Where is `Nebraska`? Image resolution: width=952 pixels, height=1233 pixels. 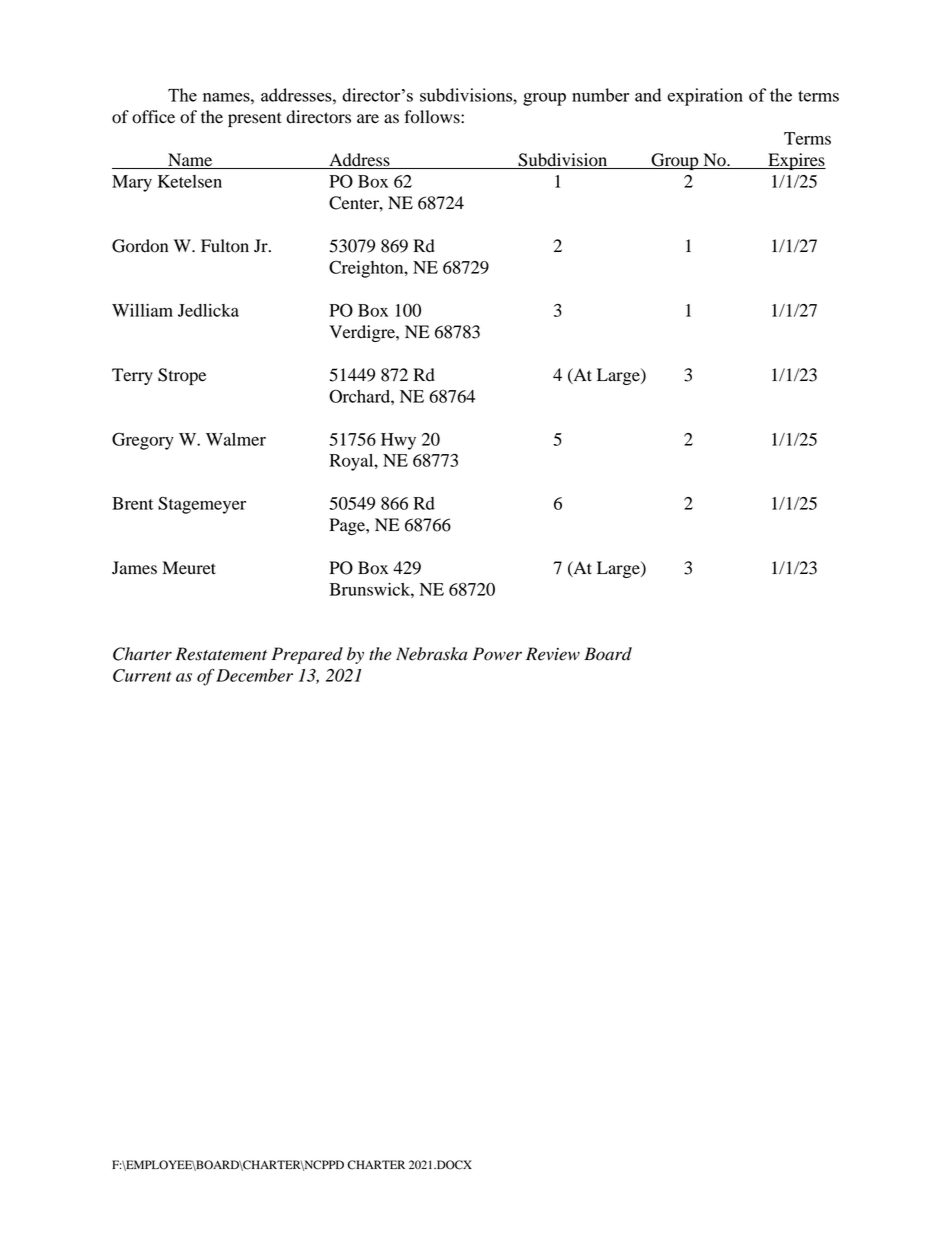
Nebraska is located at coordinates (431, 654).
